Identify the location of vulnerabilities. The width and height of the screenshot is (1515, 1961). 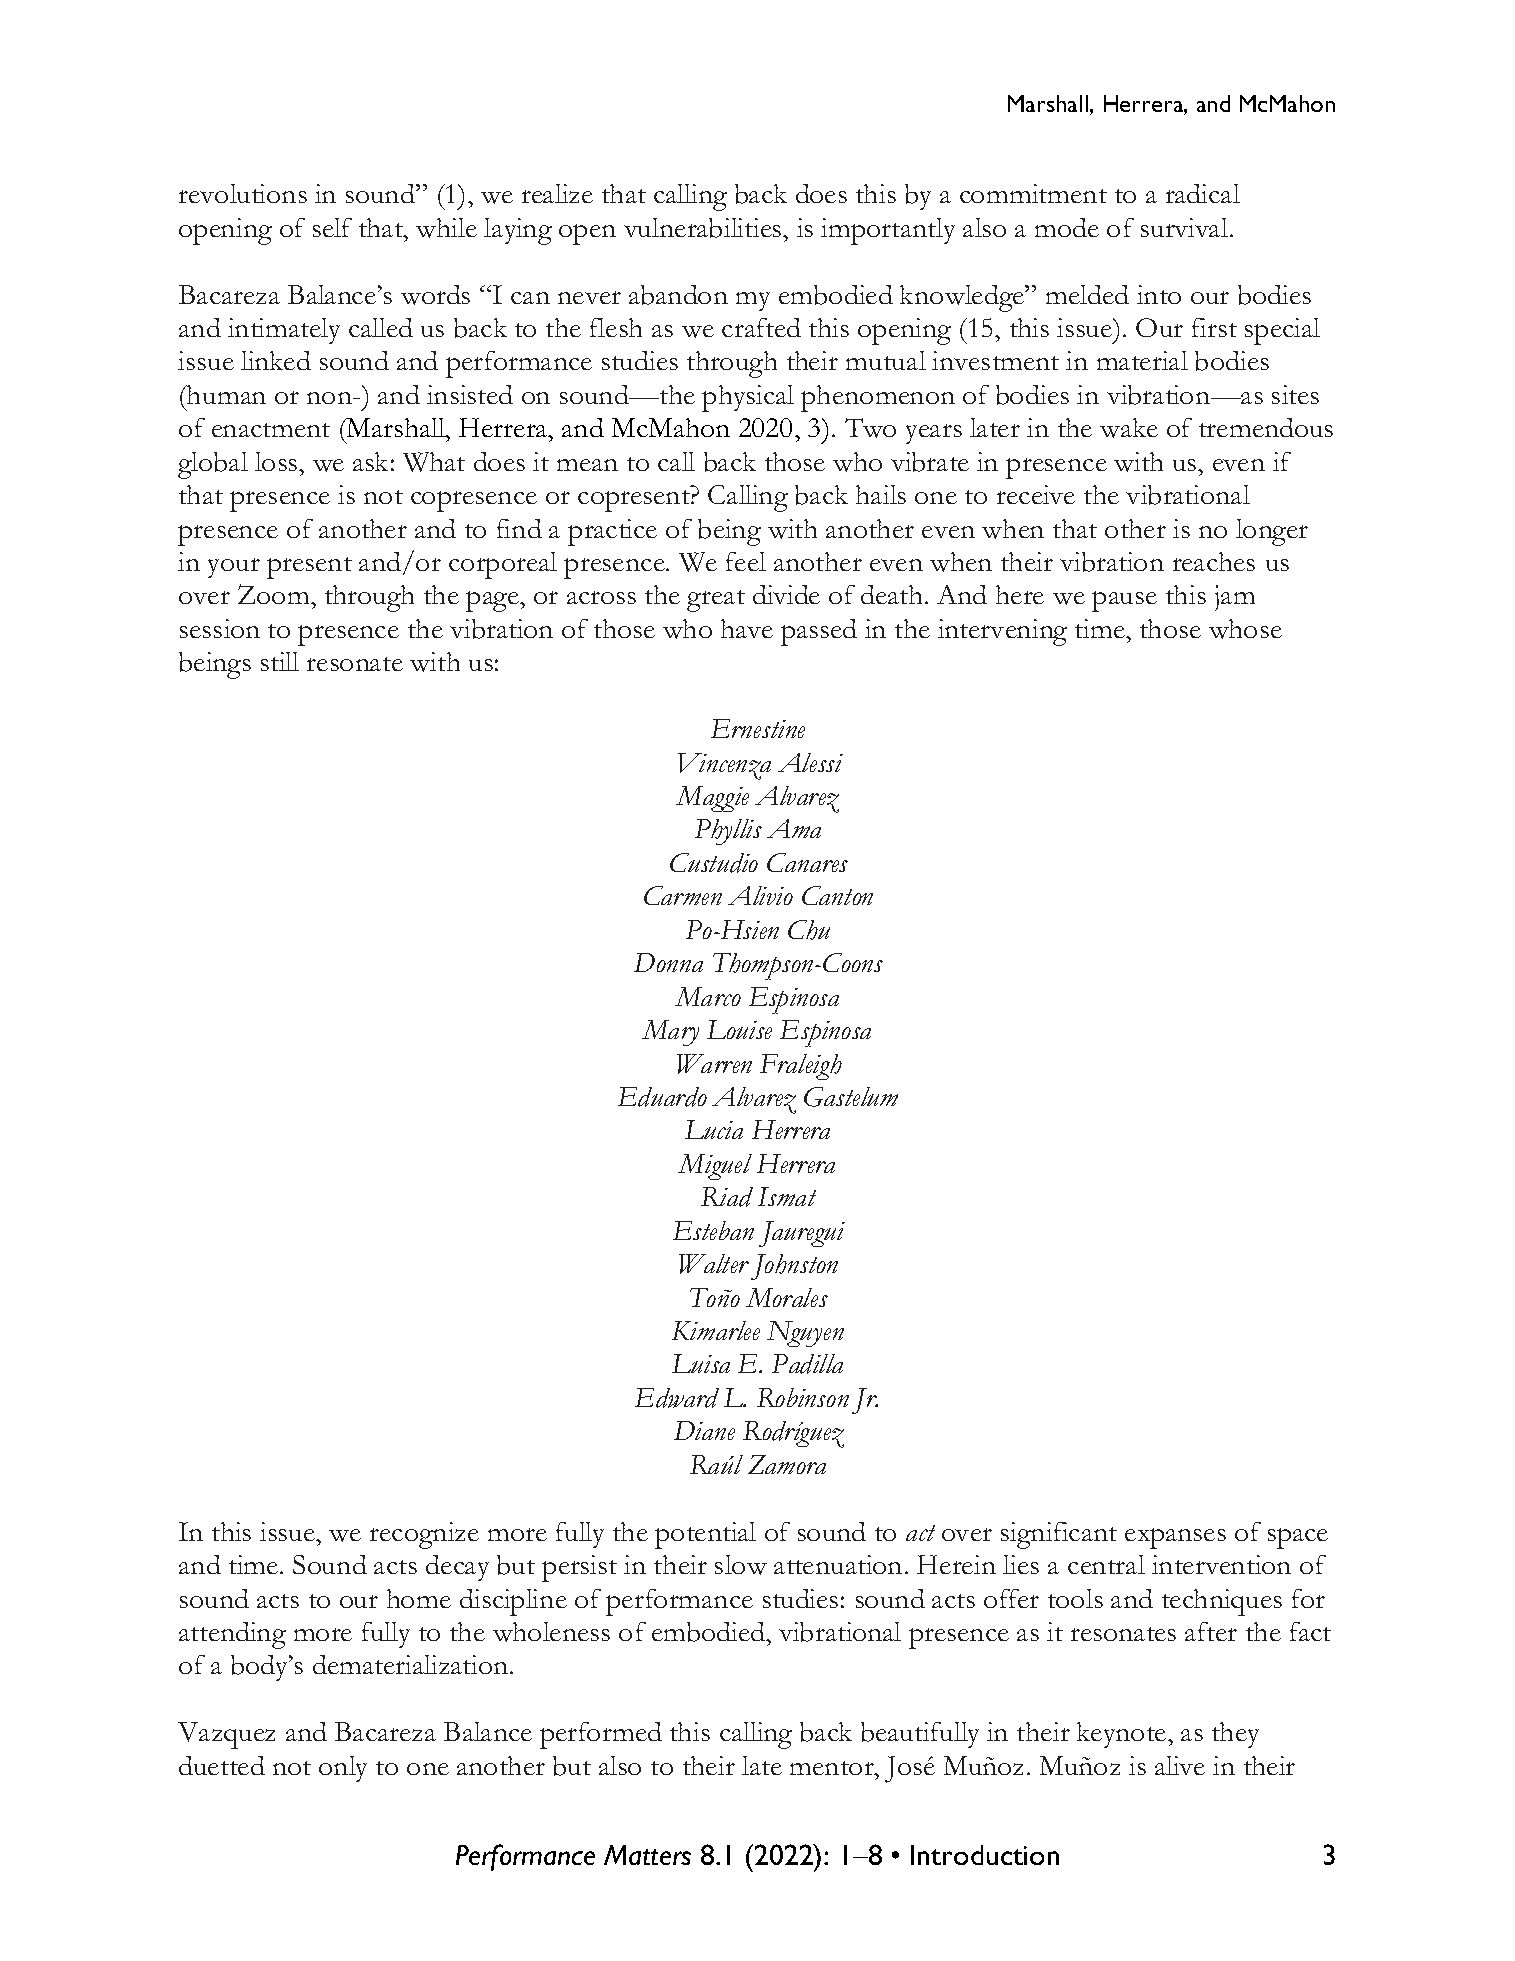
(704, 228).
